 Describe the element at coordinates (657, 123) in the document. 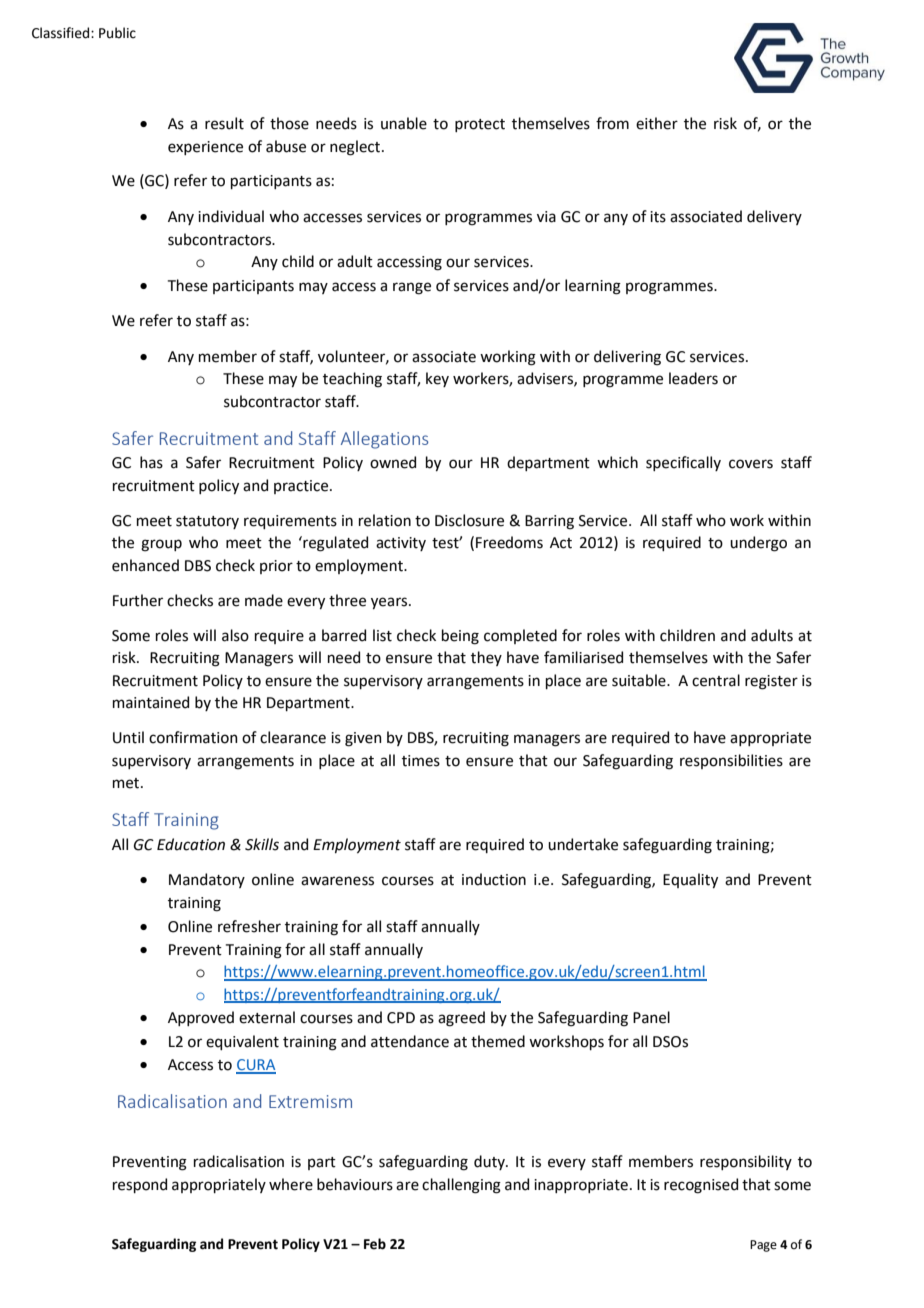

I see `either` at that location.
